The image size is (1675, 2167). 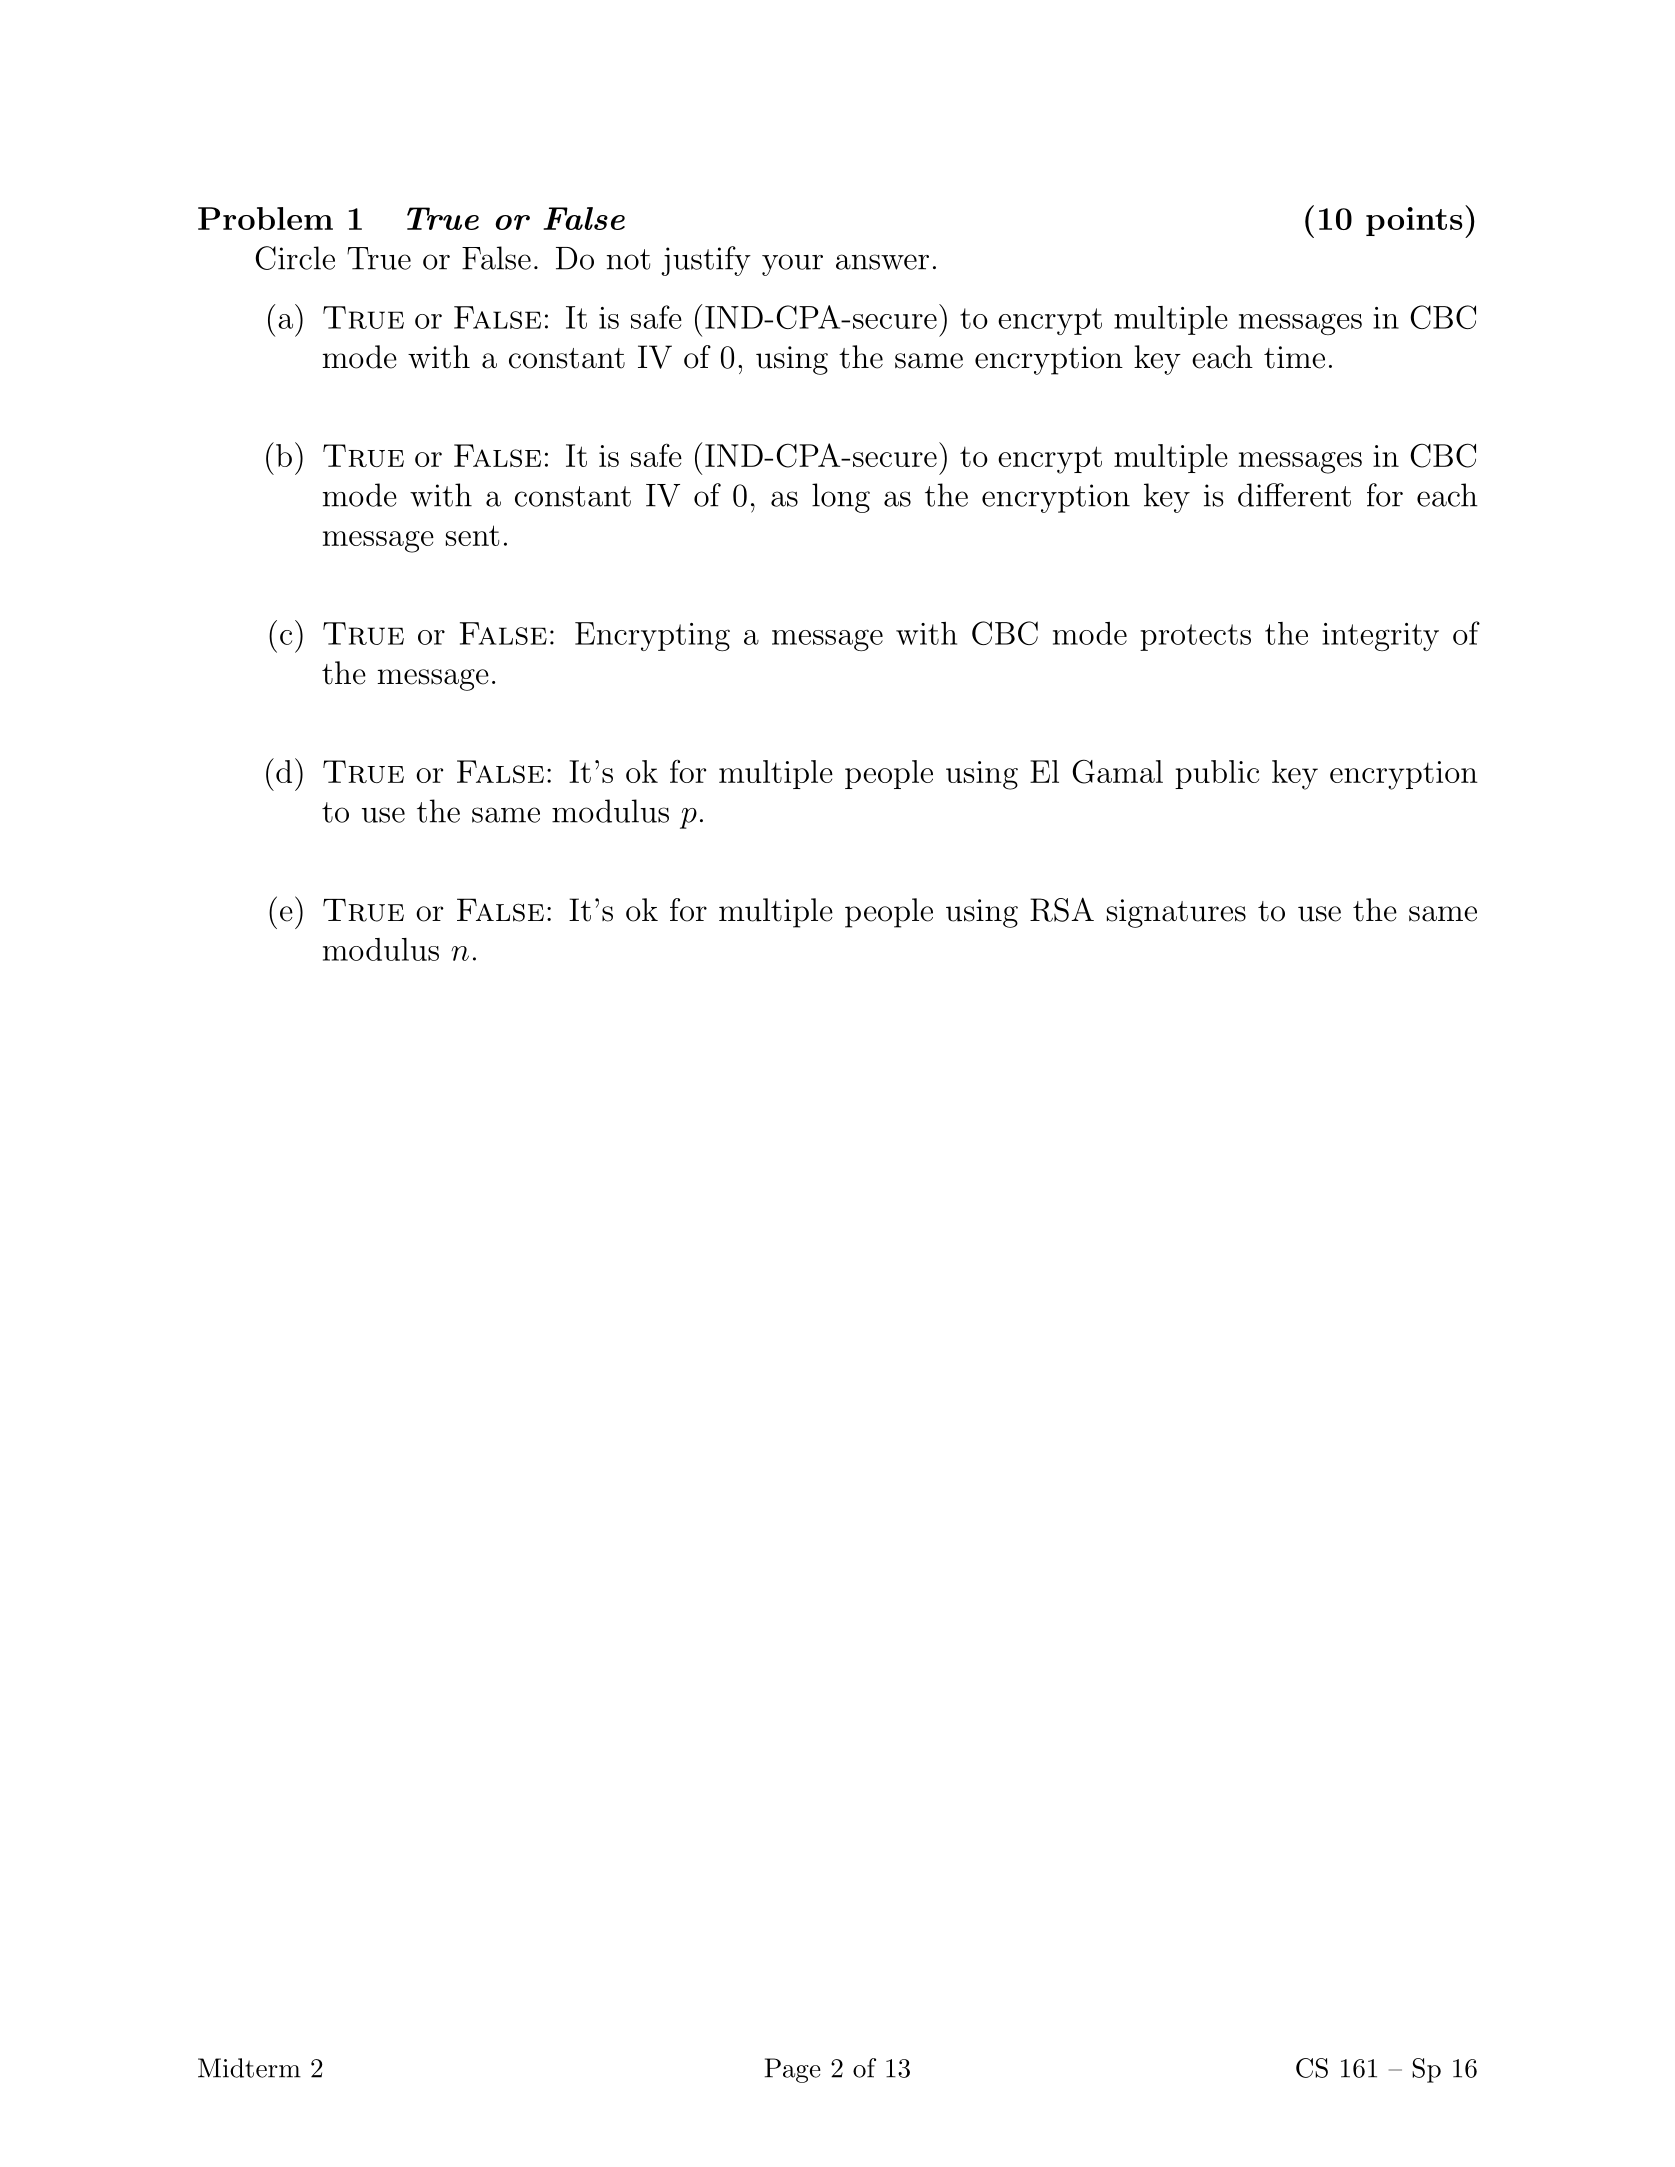 I want to click on Midterm, so click(x=249, y=2068).
